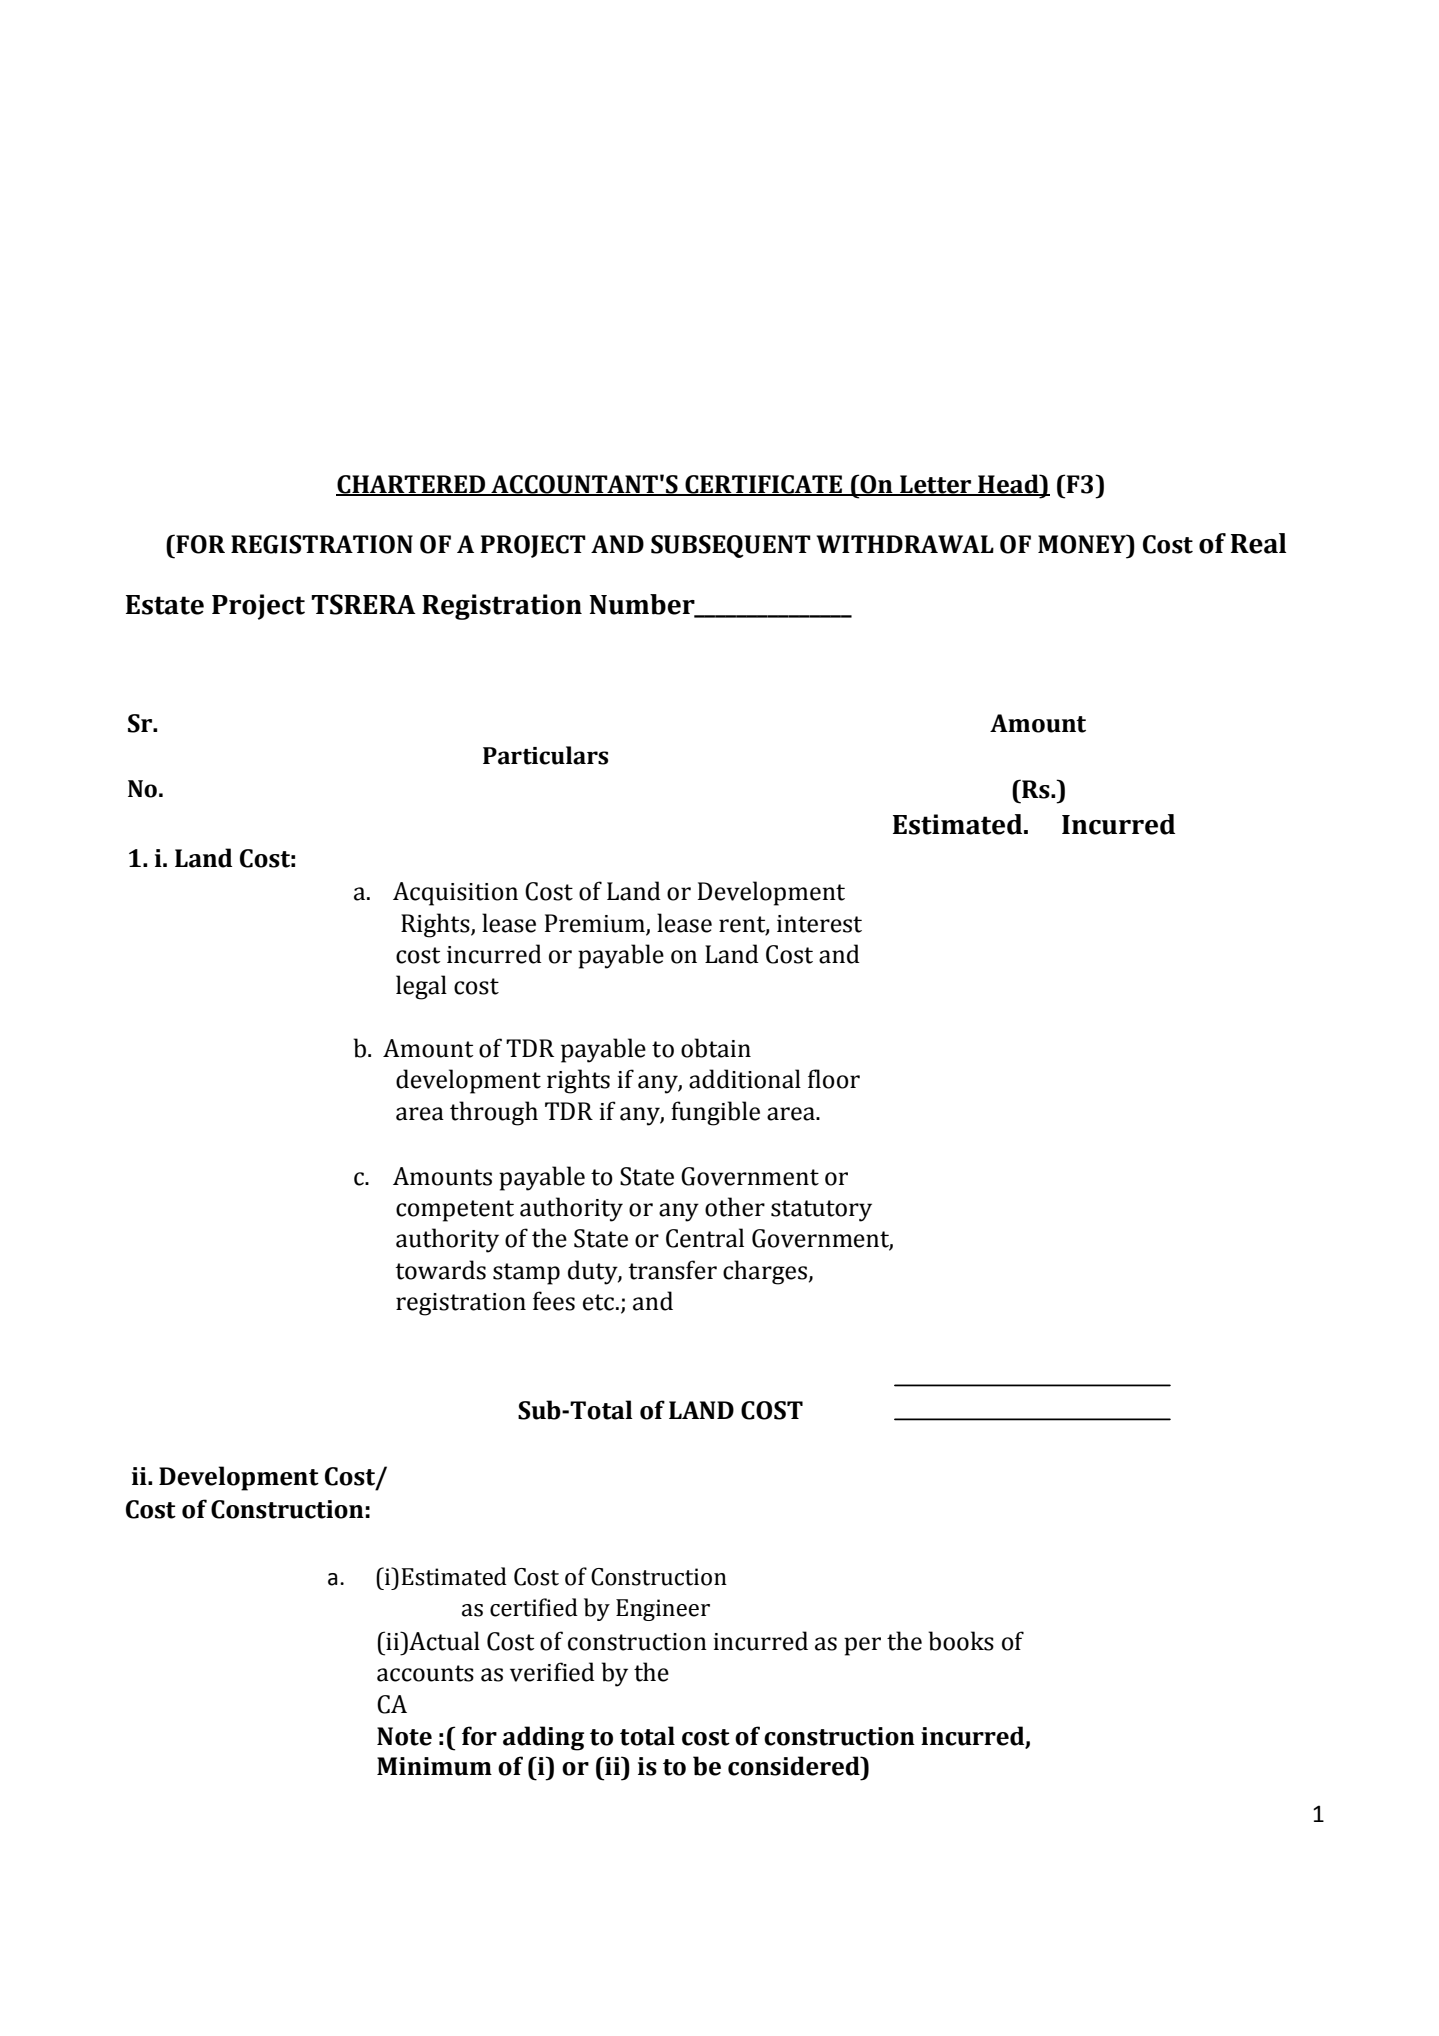  I want to click on adding, so click(543, 1738).
